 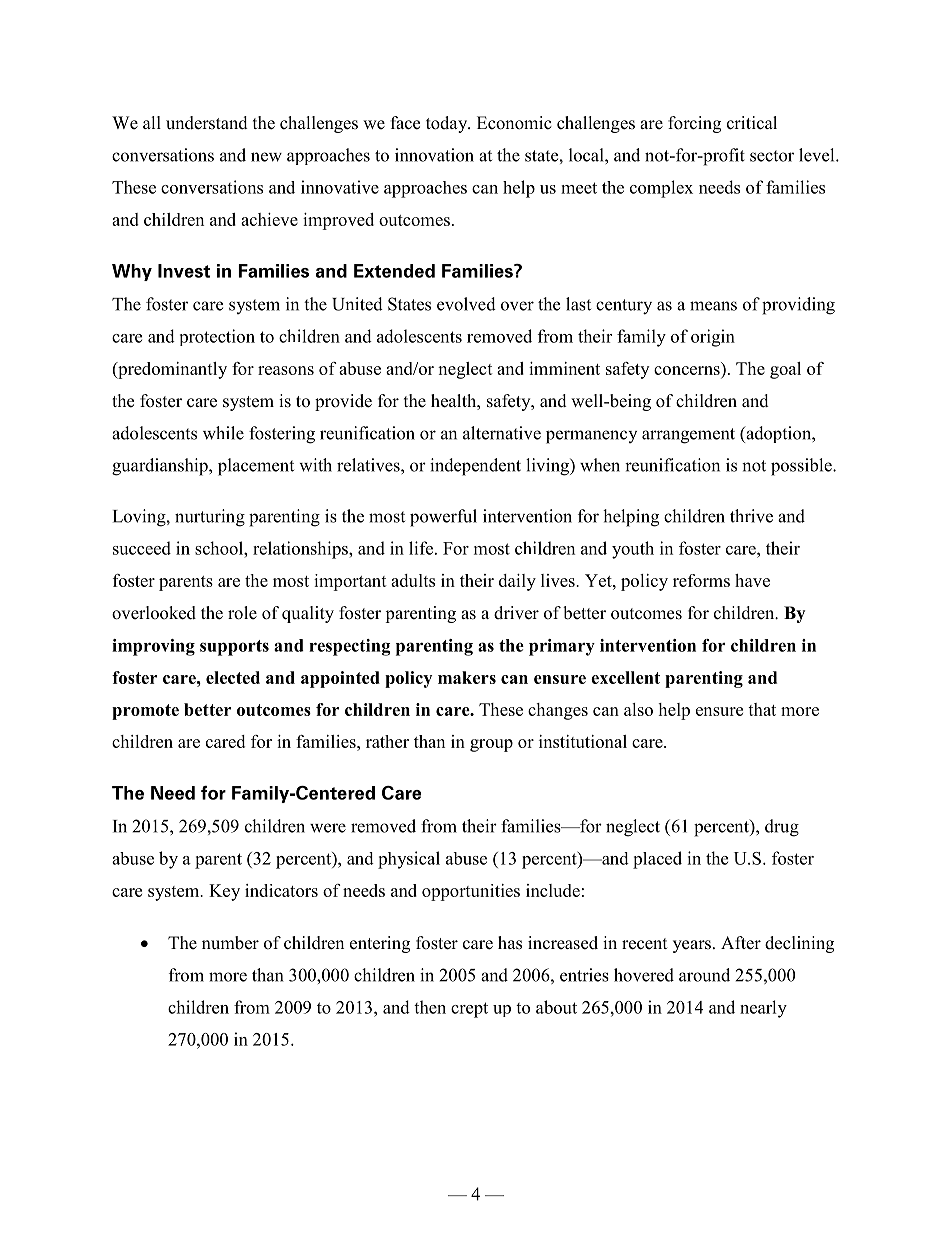 What do you see at coordinates (434, 155) in the screenshot?
I see `innovation` at bounding box center [434, 155].
